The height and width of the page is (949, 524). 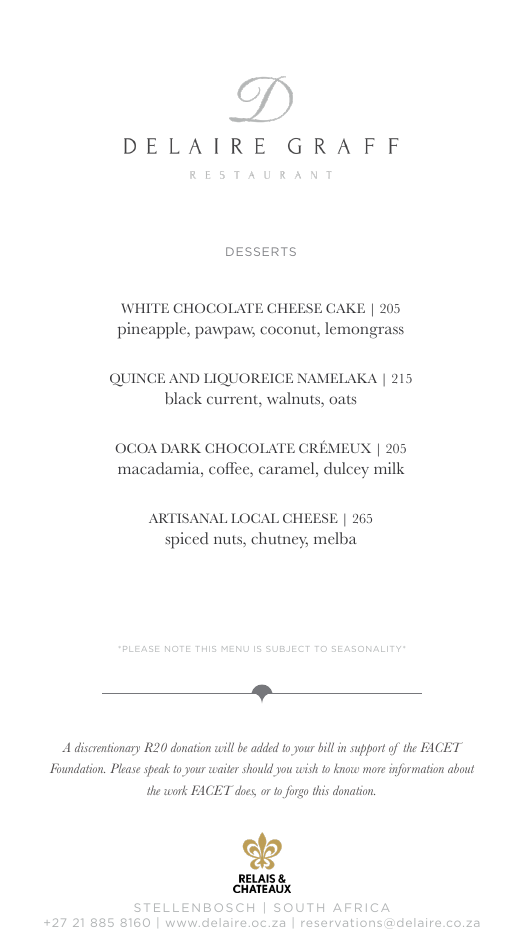 I want to click on STELLENBOSCH, so click(x=194, y=907).
